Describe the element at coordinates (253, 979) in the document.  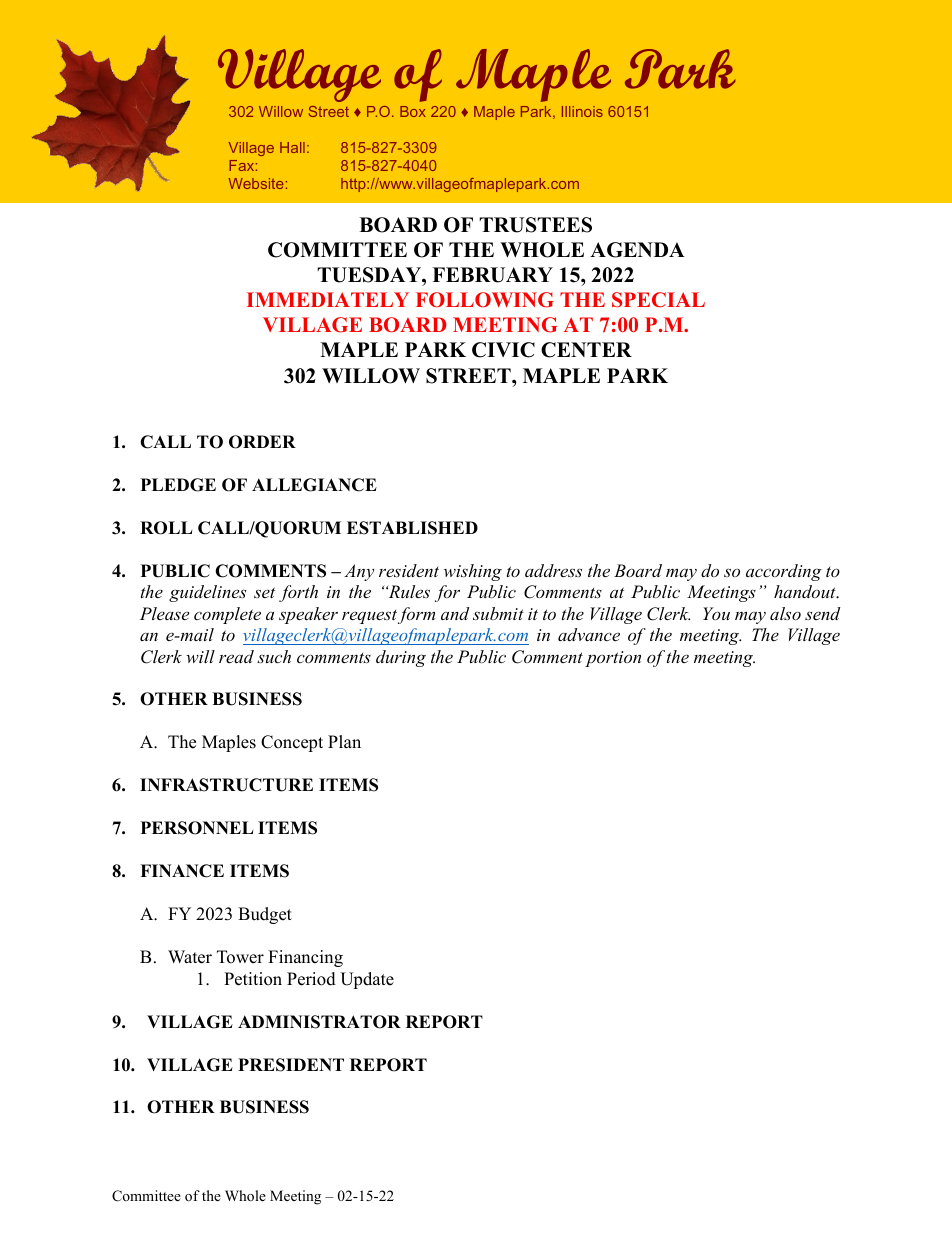
I see `Petition` at that location.
